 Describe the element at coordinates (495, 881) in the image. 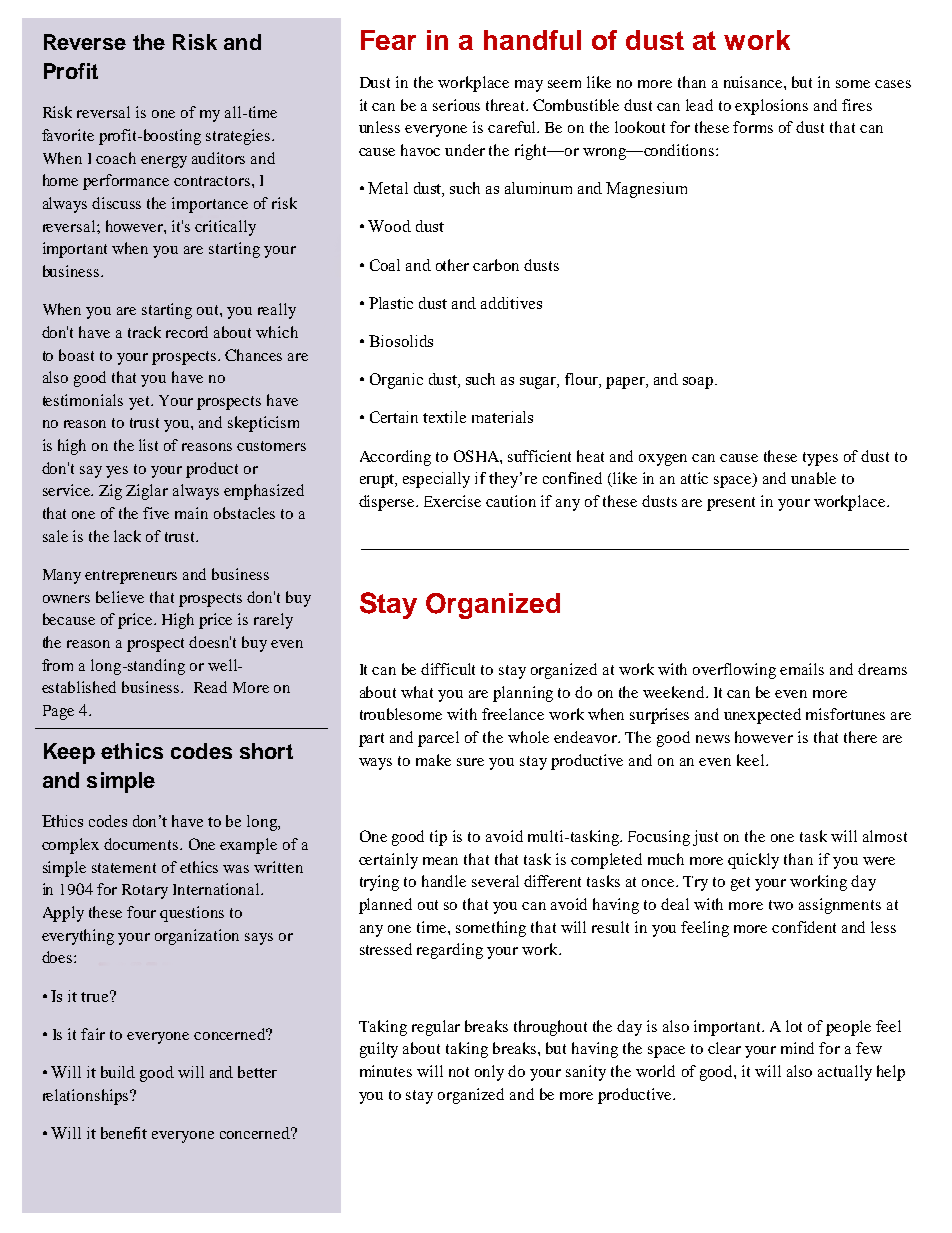

I see `several` at that location.
